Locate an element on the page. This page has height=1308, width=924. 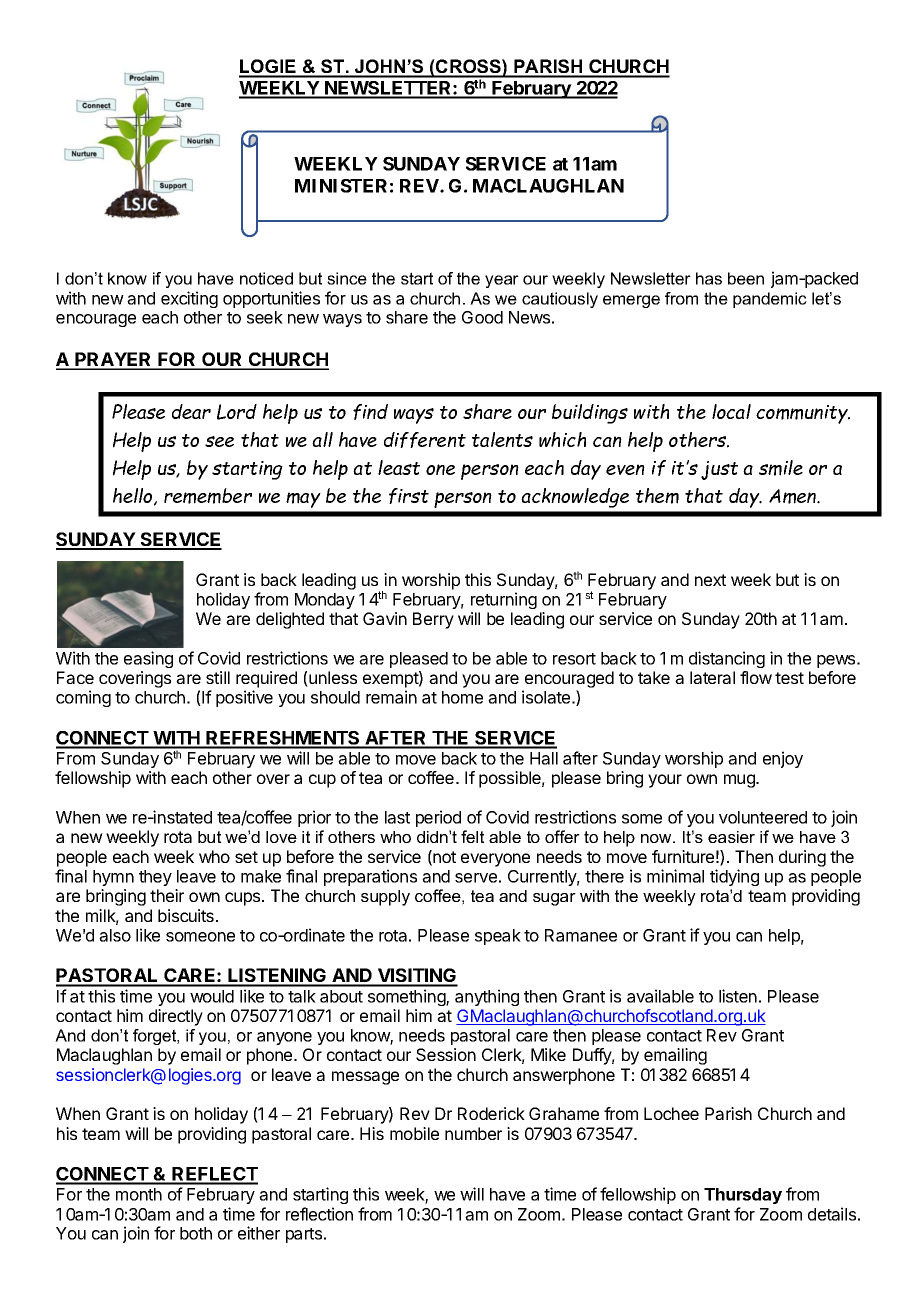
month is located at coordinates (139, 1194).
